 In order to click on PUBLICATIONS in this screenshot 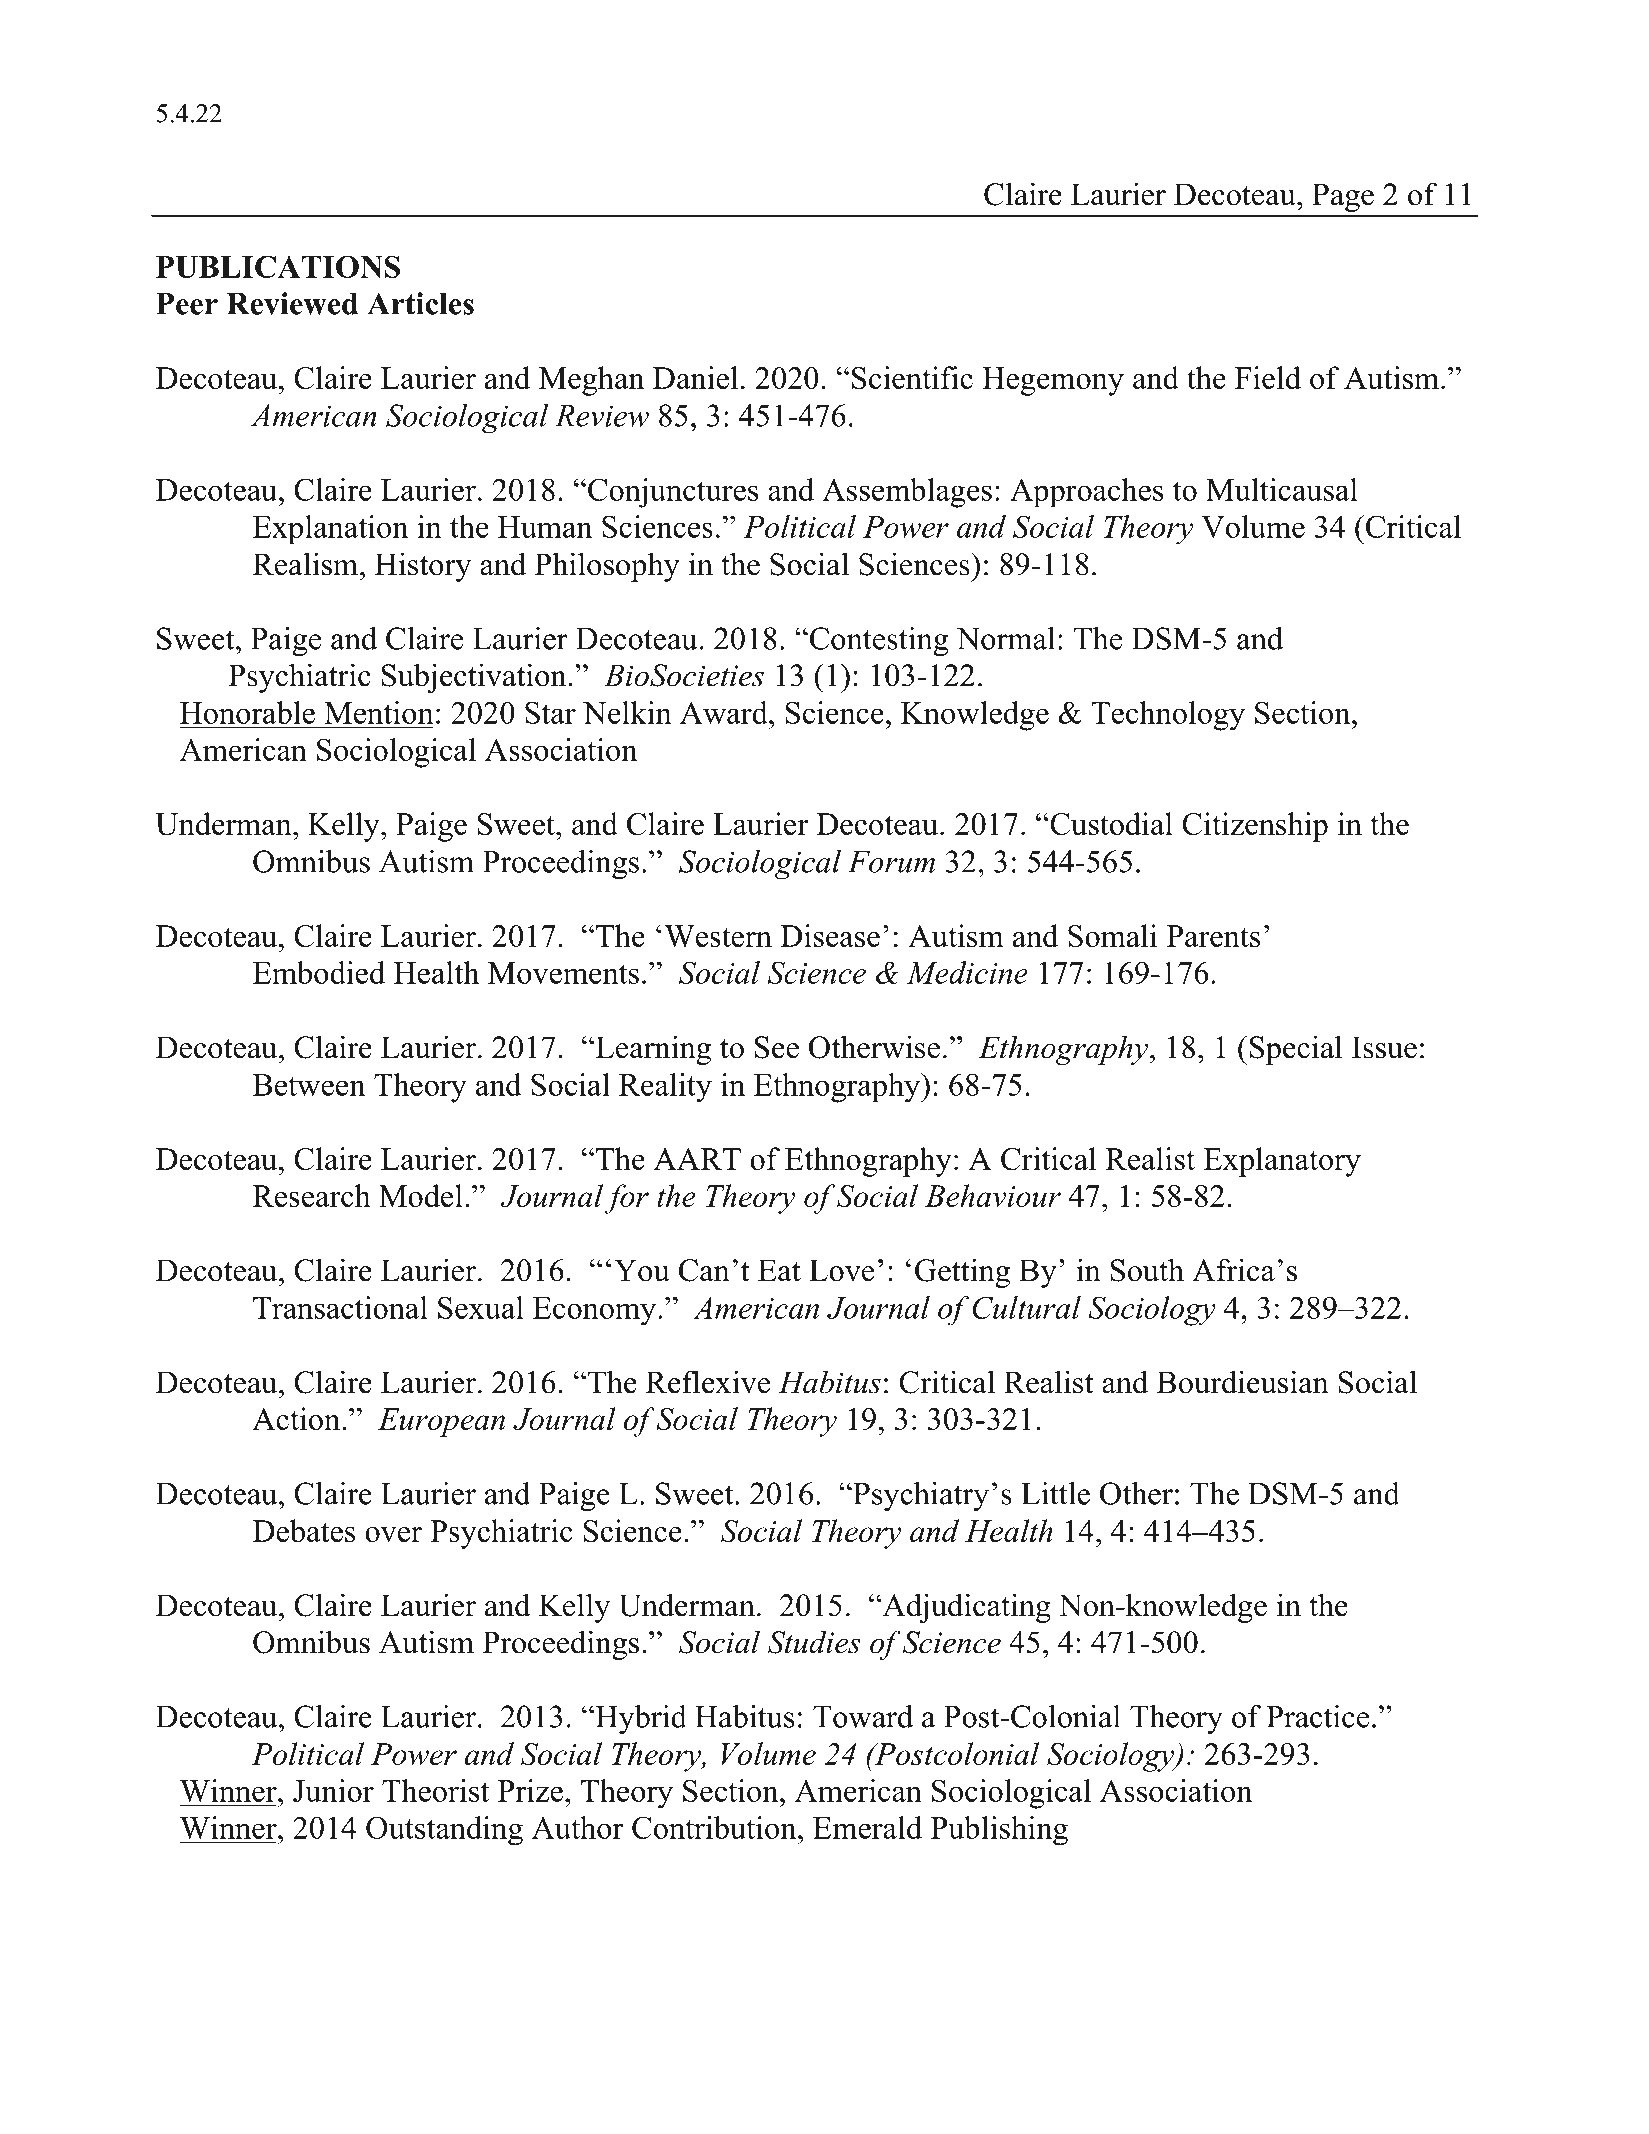, I will do `click(278, 266)`.
